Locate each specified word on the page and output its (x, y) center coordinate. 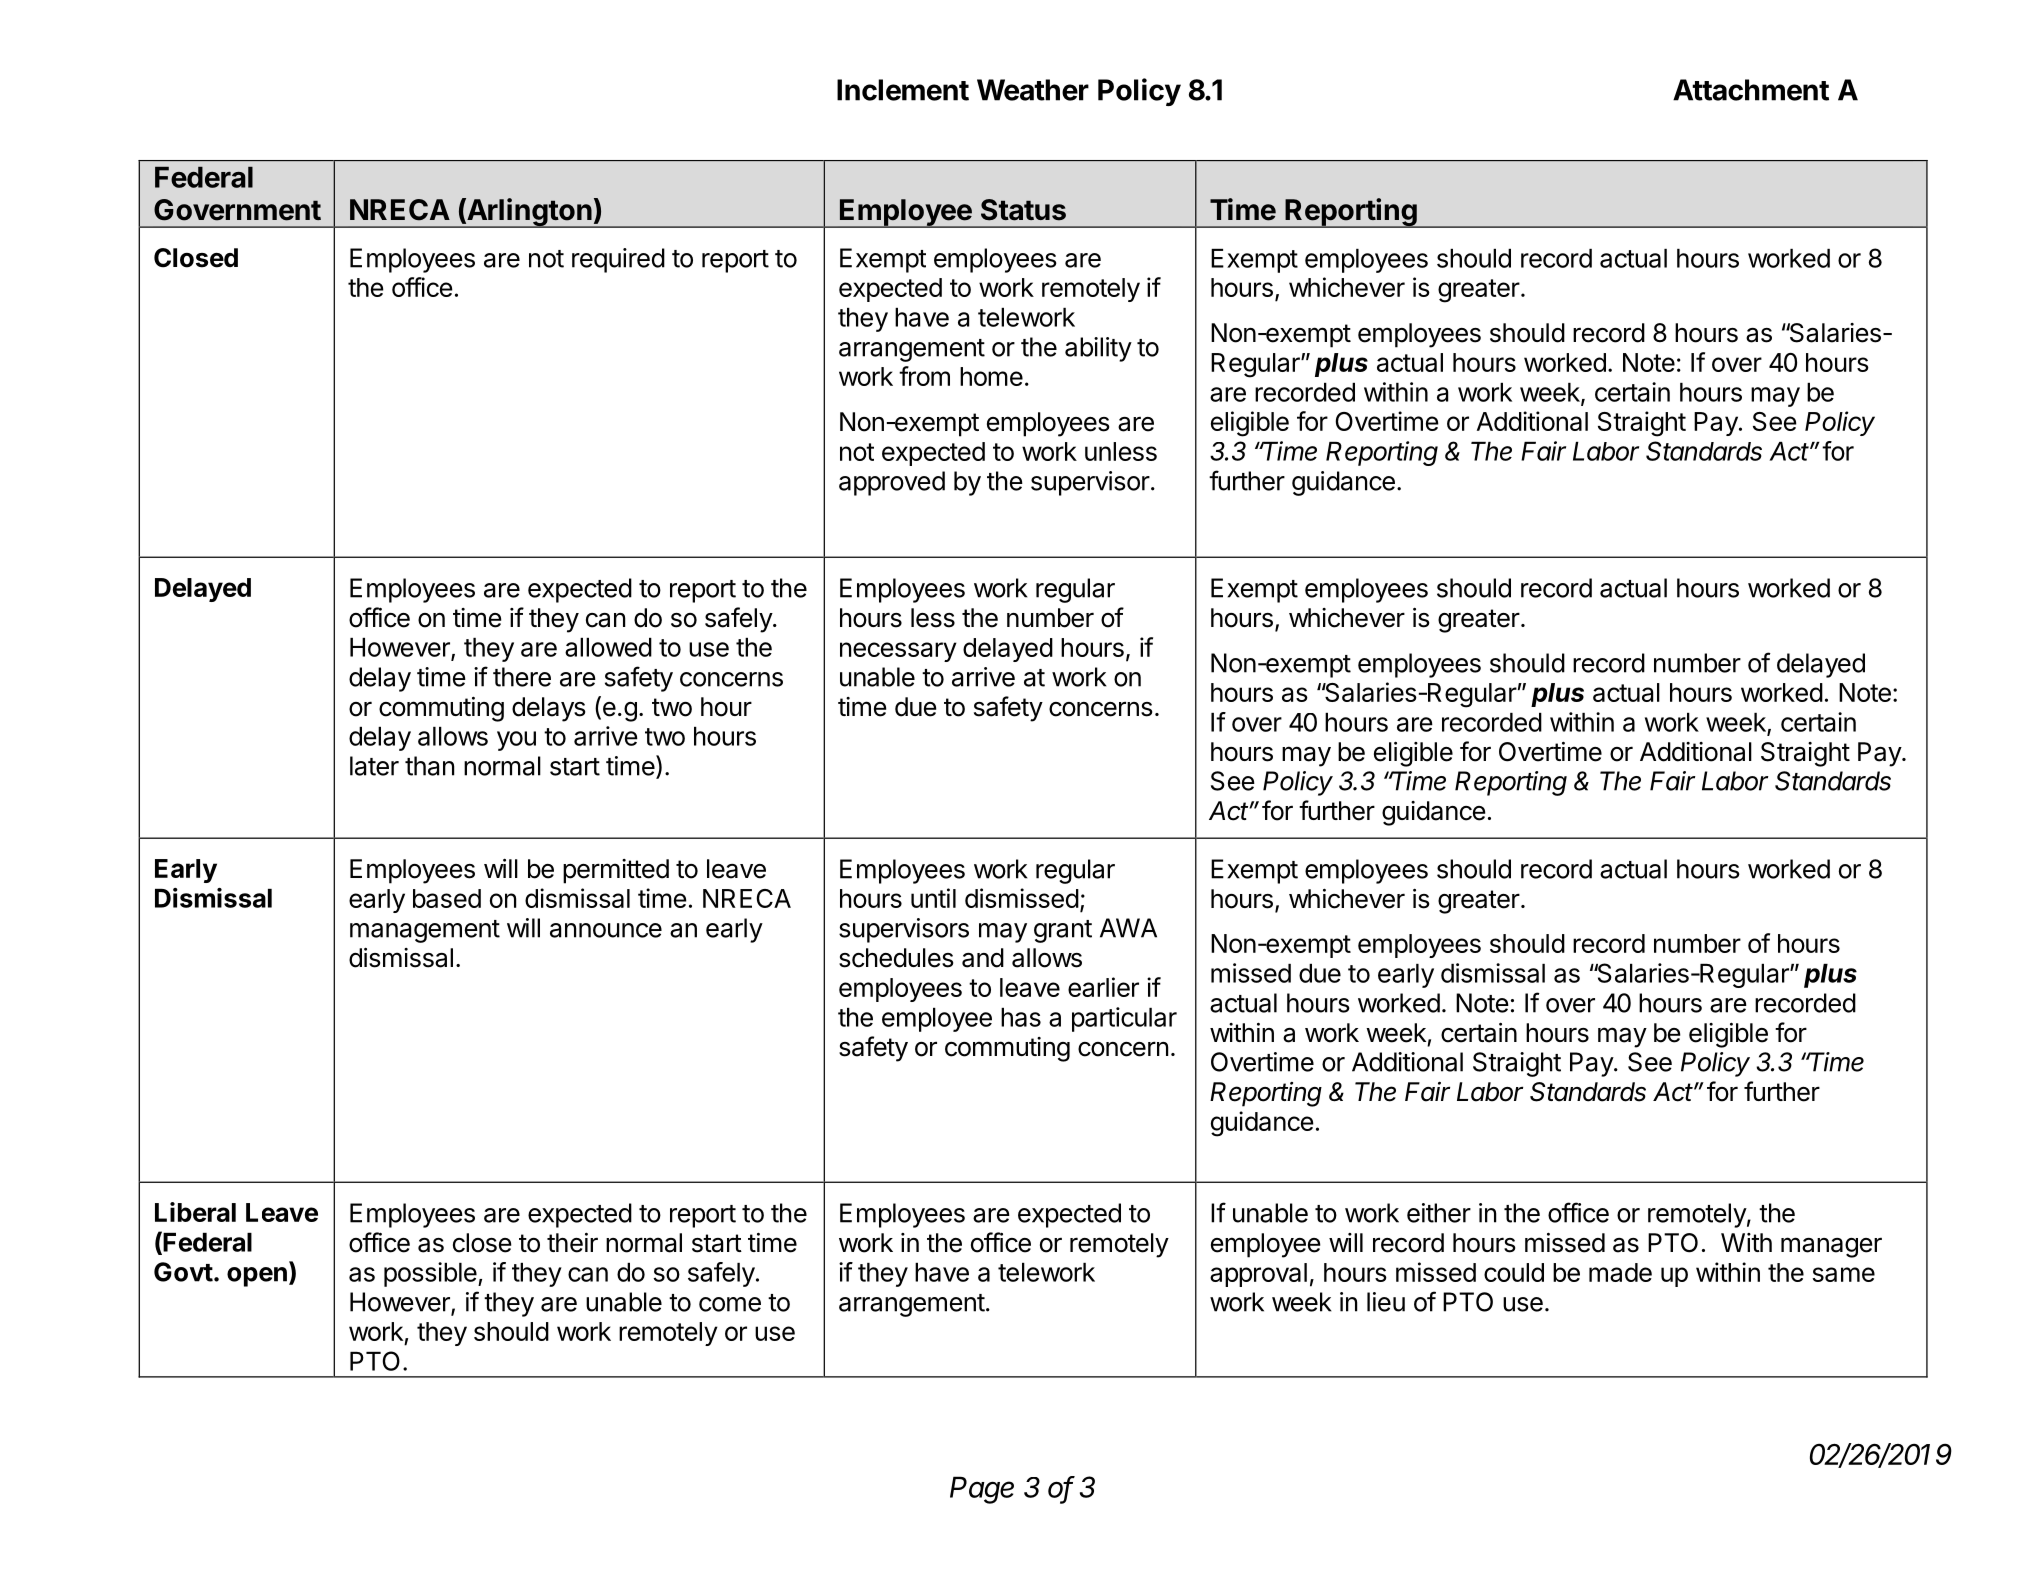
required (618, 260)
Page (982, 1490)
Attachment (1751, 90)
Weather (1033, 90)
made (1620, 1272)
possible (430, 1274)
